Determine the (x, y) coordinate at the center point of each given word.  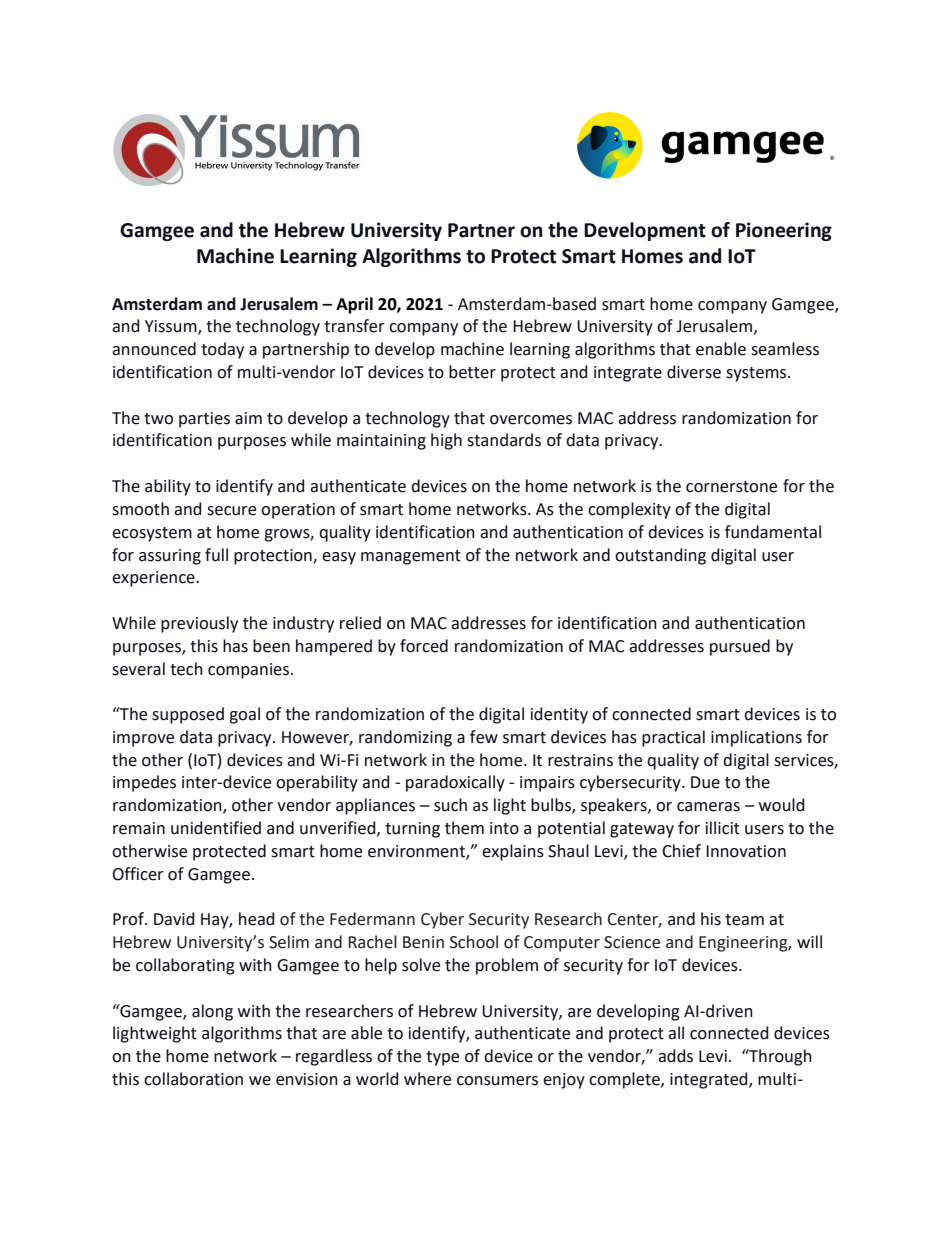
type (442, 1058)
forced (424, 646)
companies (250, 671)
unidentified (216, 828)
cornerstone (731, 487)
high (446, 441)
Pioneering (784, 231)
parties (204, 420)
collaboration (193, 1079)
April (354, 305)
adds (675, 1056)
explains (513, 852)
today (222, 350)
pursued (740, 647)
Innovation (746, 851)
